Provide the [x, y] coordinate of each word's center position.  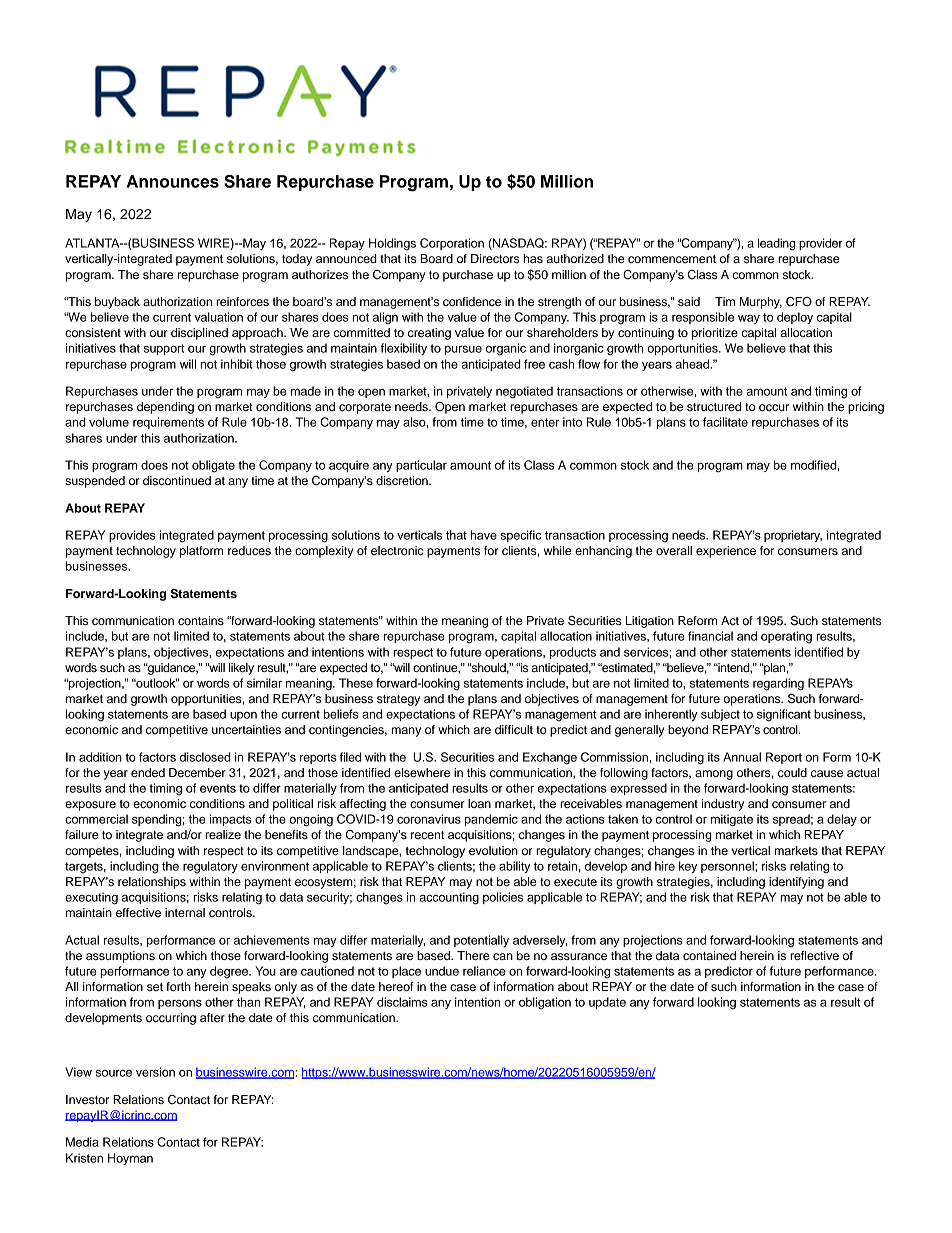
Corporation [452, 244]
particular [421, 466]
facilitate [725, 422]
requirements [168, 423]
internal [185, 912]
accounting [449, 898]
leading [777, 244]
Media [82, 1142]
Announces [172, 181]
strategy [398, 700]
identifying [796, 883]
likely [241, 669]
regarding [778, 684]
